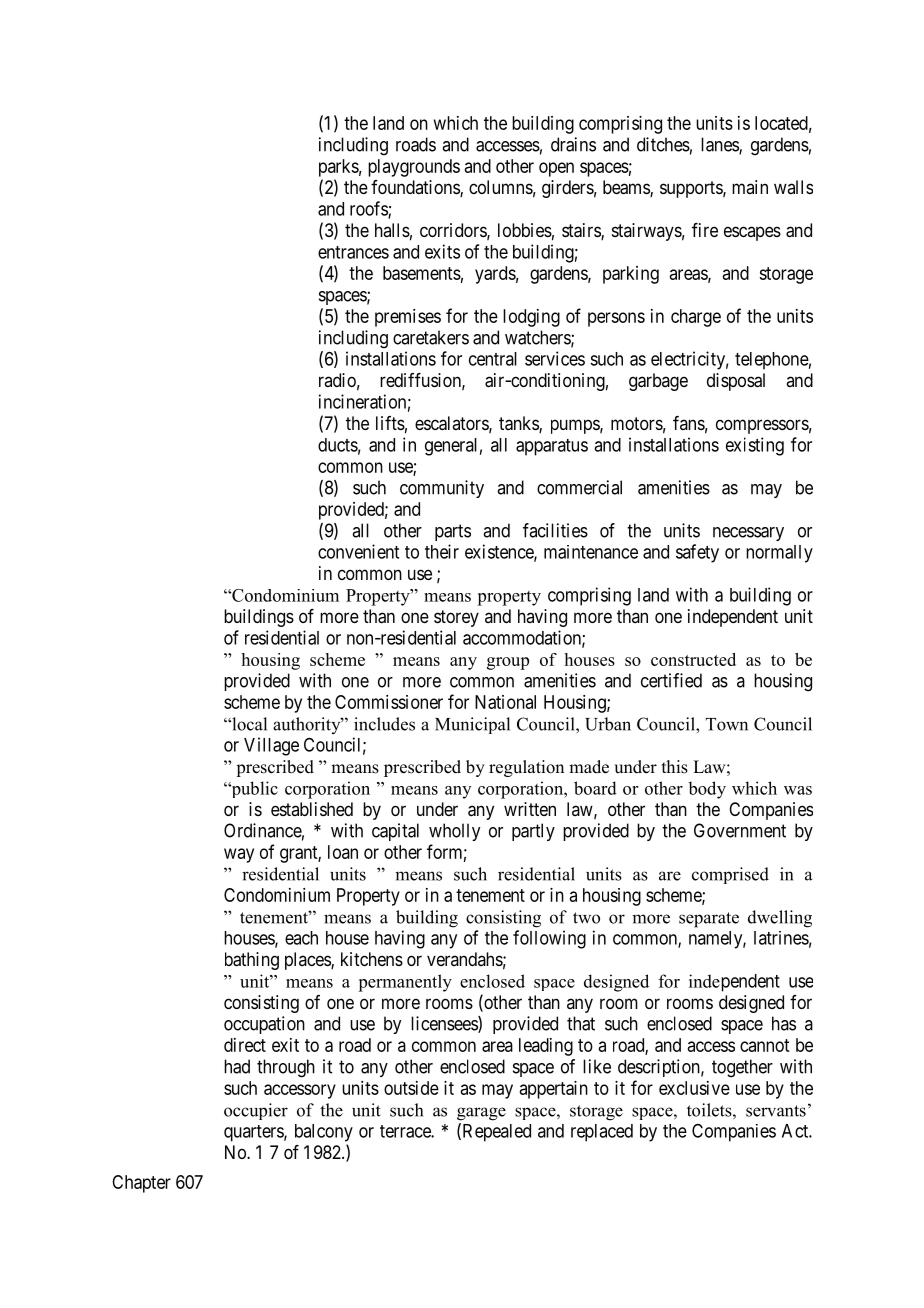 Image resolution: width=924 pixels, height=1308 pixels. I want to click on foundations, so click(416, 188).
